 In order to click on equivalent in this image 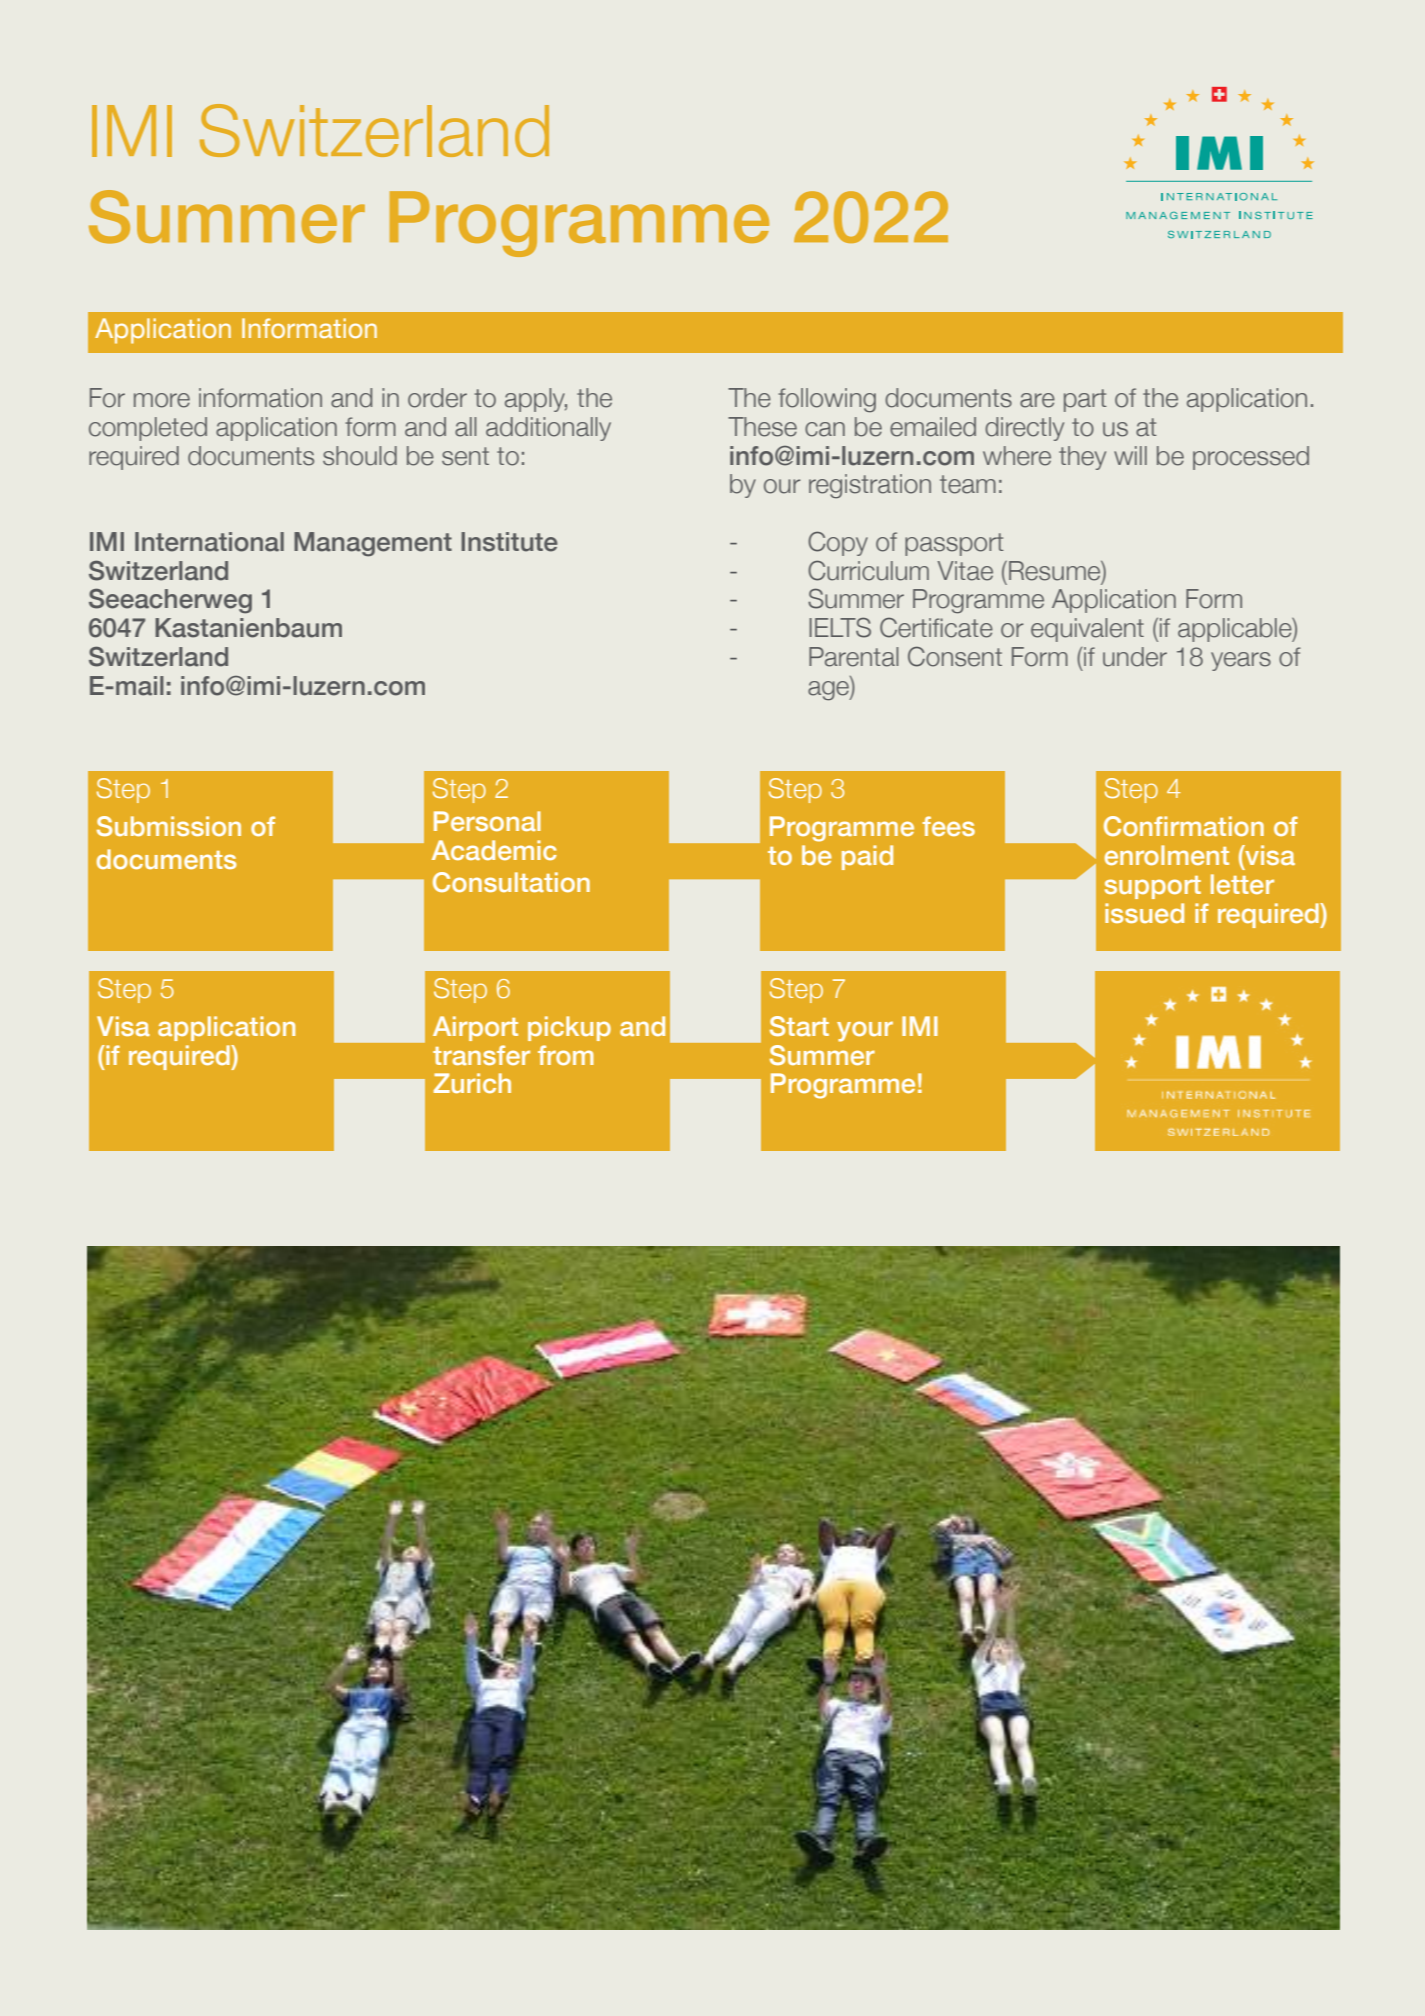, I will do `click(1087, 630)`.
